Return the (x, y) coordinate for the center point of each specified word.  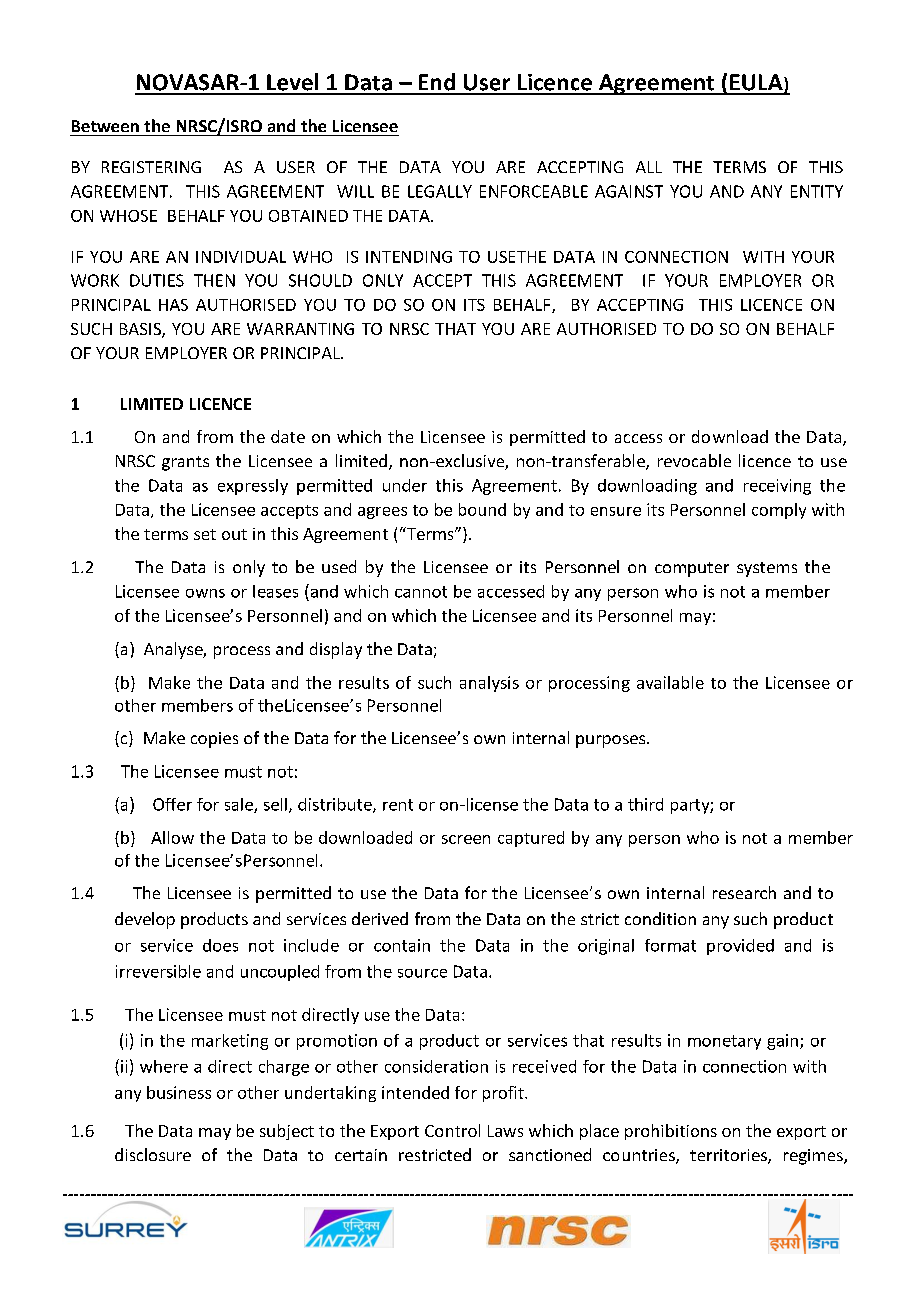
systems (767, 569)
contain (402, 945)
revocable (694, 460)
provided (740, 947)
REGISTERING (151, 167)
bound (482, 509)
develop (145, 920)
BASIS (141, 330)
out (234, 534)
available (670, 682)
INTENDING (409, 257)
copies (214, 740)
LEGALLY (440, 191)
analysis (489, 684)
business (179, 1092)
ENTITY (817, 191)
